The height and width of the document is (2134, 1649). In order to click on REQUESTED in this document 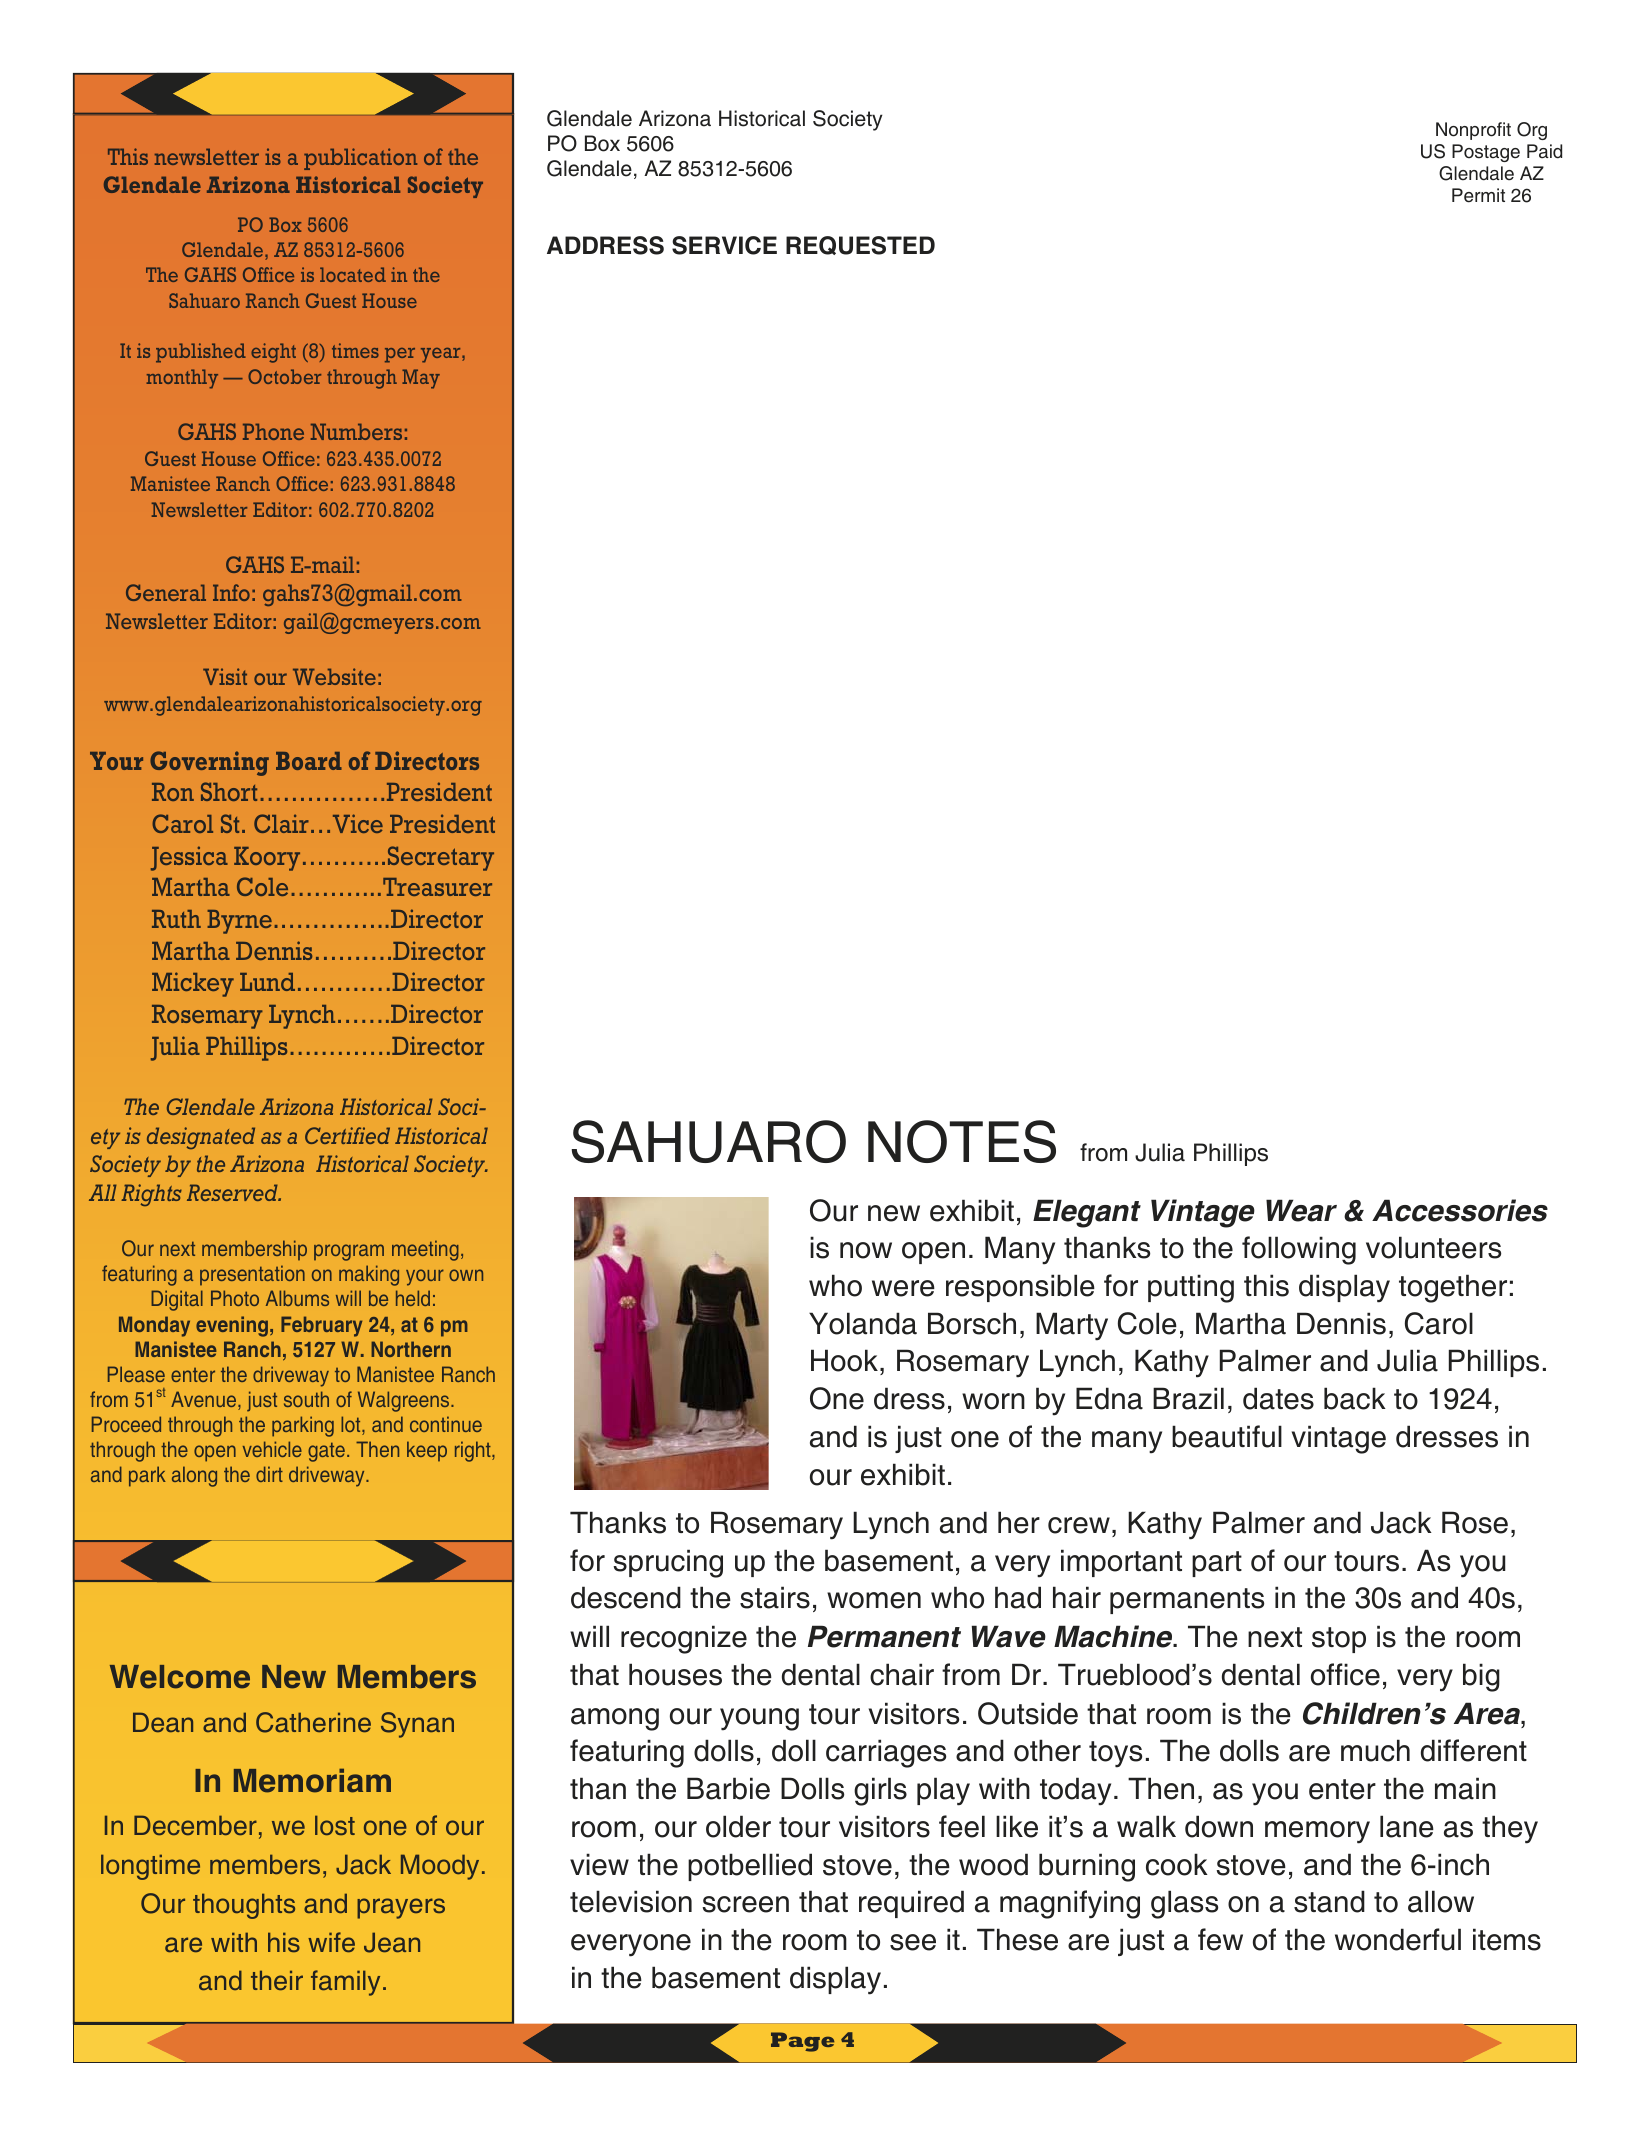, I will do `click(860, 245)`.
